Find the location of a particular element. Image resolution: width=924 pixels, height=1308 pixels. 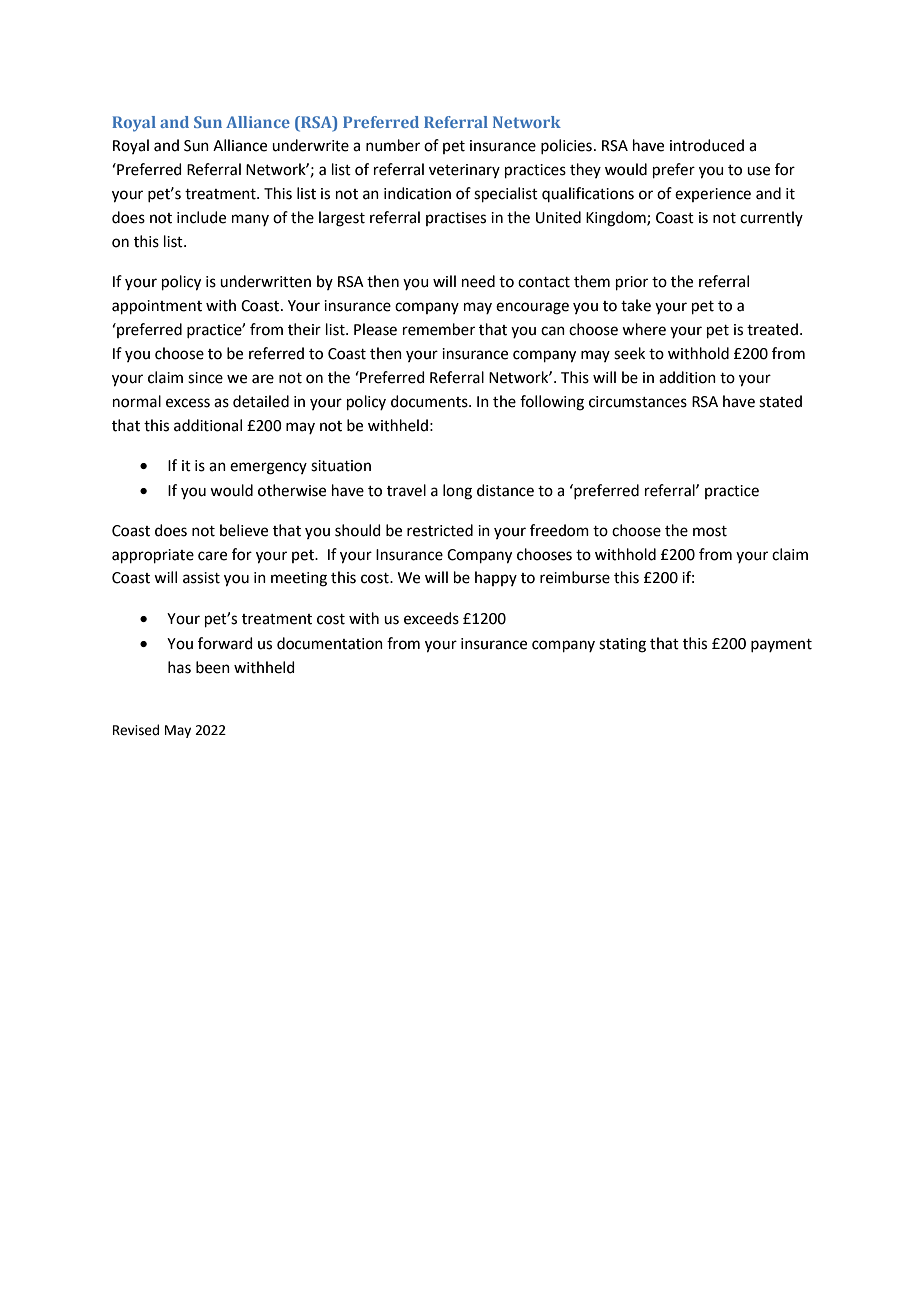

introduced is located at coordinates (707, 145).
